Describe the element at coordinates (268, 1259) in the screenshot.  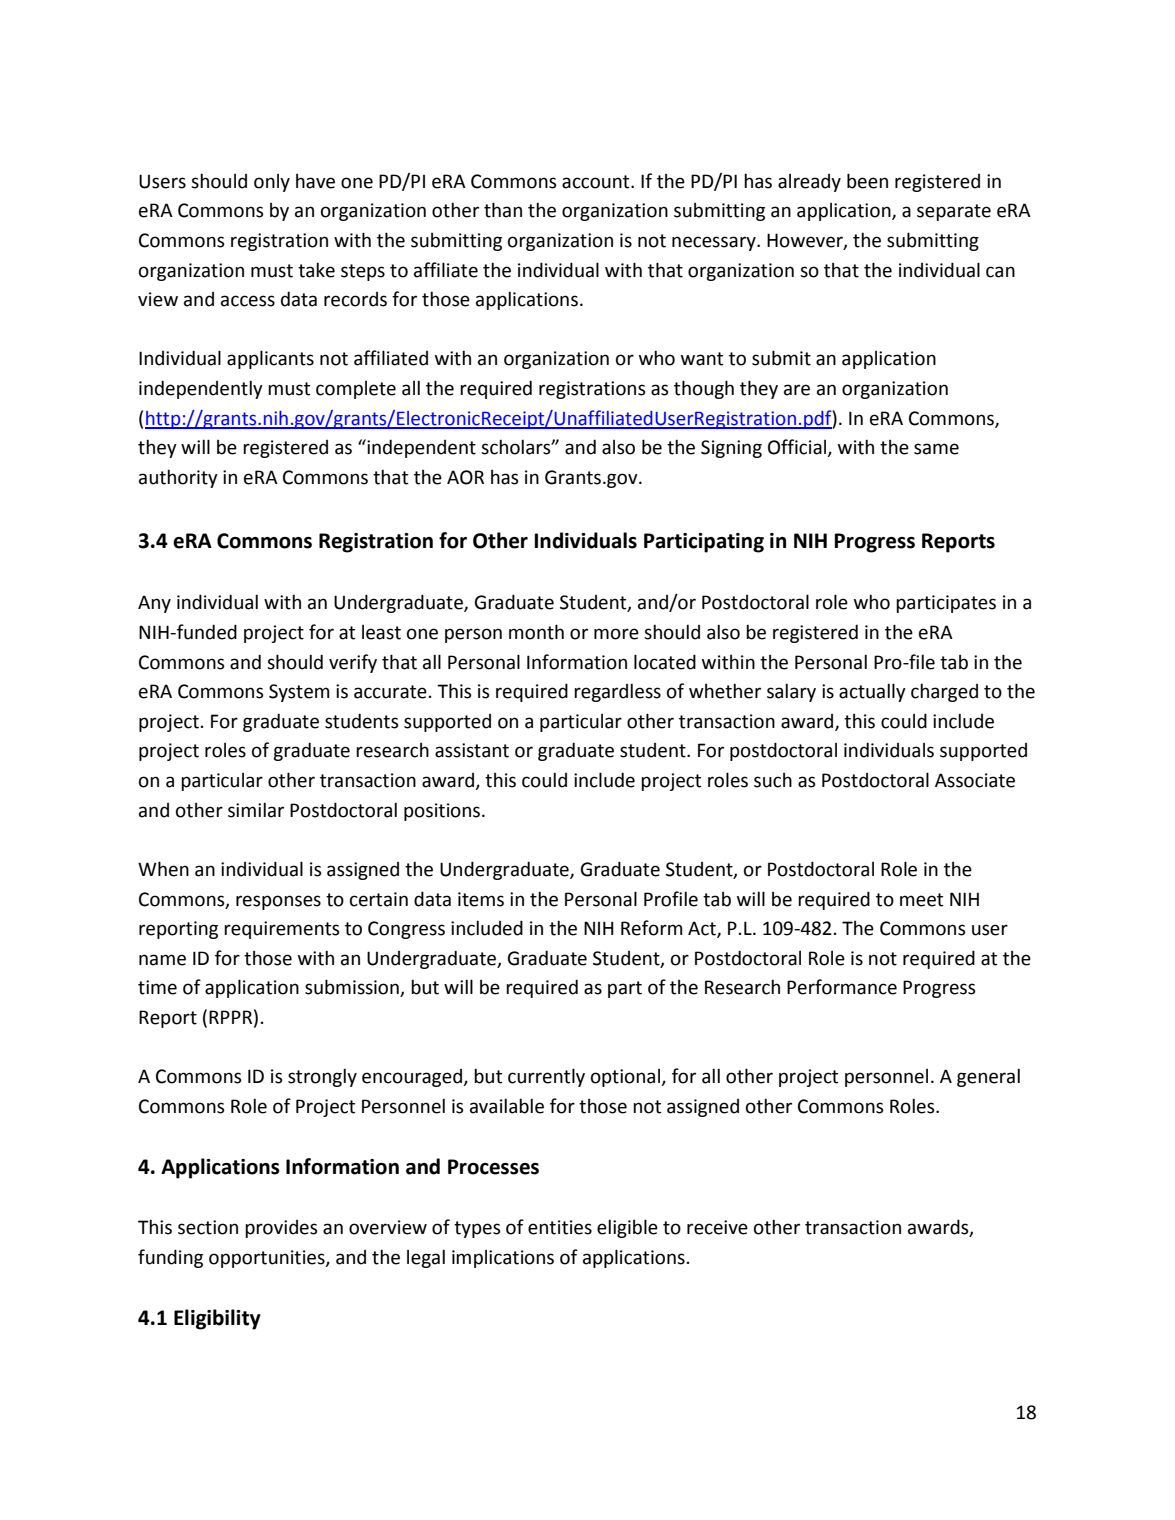
I see `opportunities` at that location.
